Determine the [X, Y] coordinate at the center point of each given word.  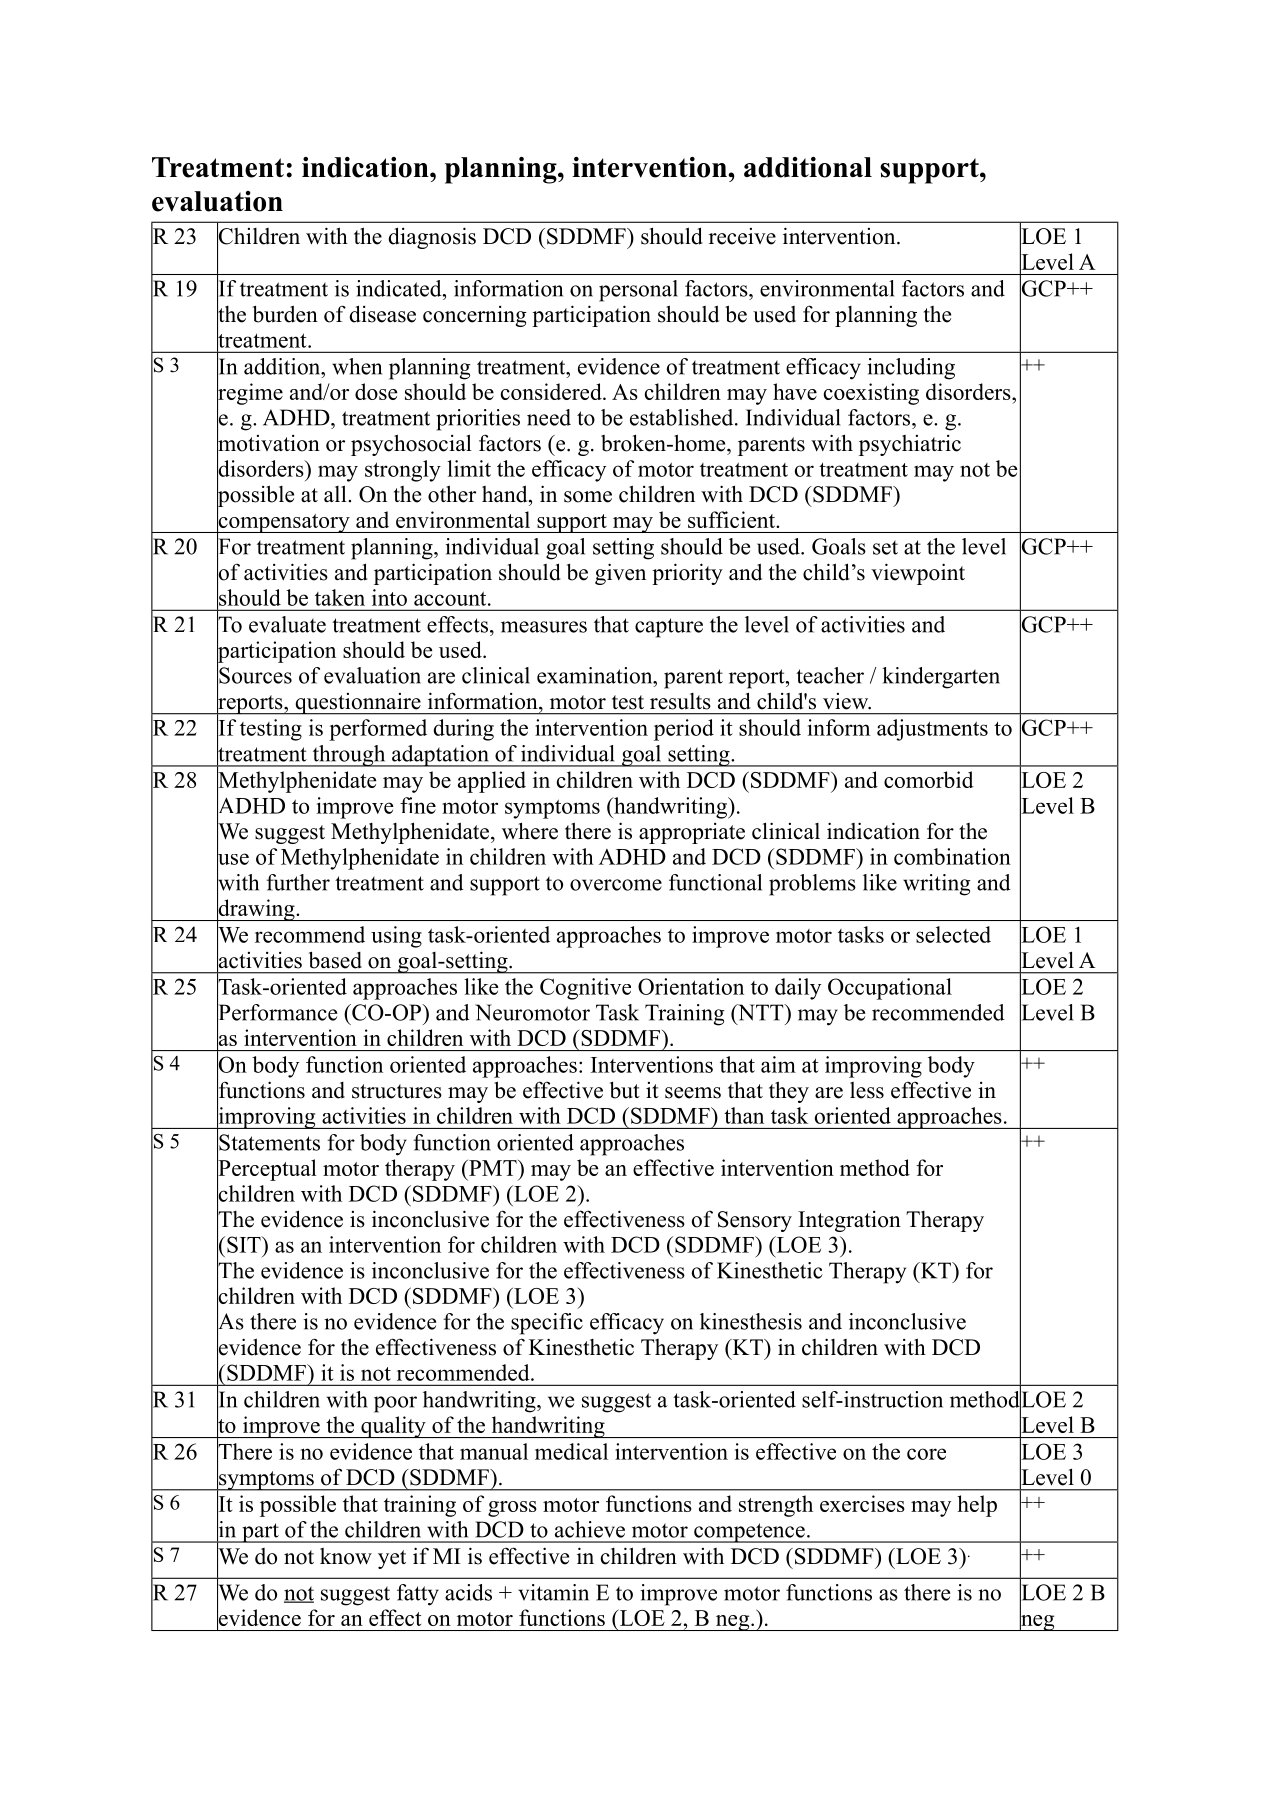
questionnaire [358, 704]
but [625, 1090]
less [867, 1090]
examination [596, 675]
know [346, 1556]
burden [285, 314]
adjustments [932, 730]
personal [638, 291]
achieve [590, 1529]
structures [397, 1091]
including [911, 369]
